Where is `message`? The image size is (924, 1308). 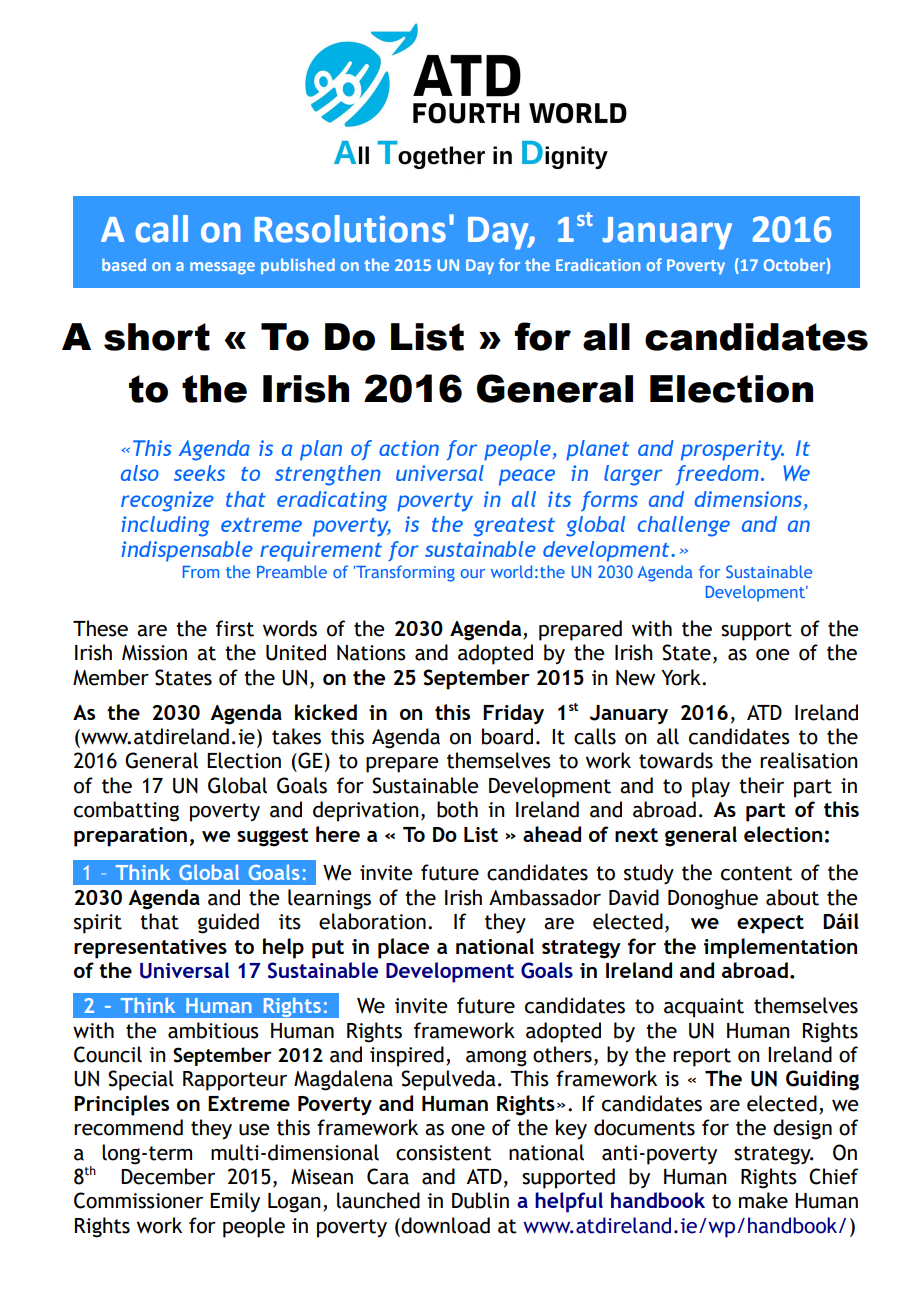
message is located at coordinates (222, 268).
